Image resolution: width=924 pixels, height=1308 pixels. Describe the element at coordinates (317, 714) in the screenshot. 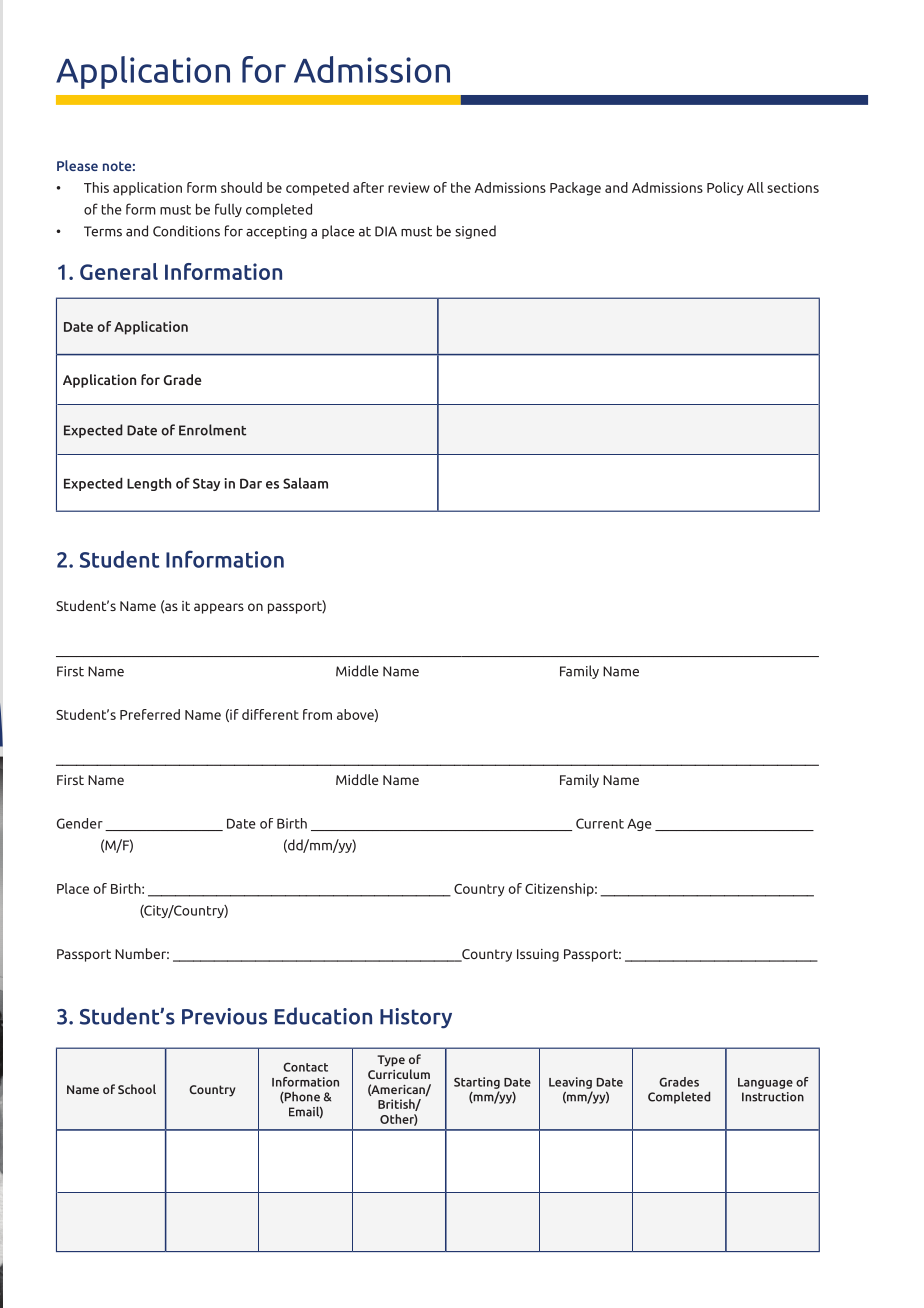

I see `from` at that location.
